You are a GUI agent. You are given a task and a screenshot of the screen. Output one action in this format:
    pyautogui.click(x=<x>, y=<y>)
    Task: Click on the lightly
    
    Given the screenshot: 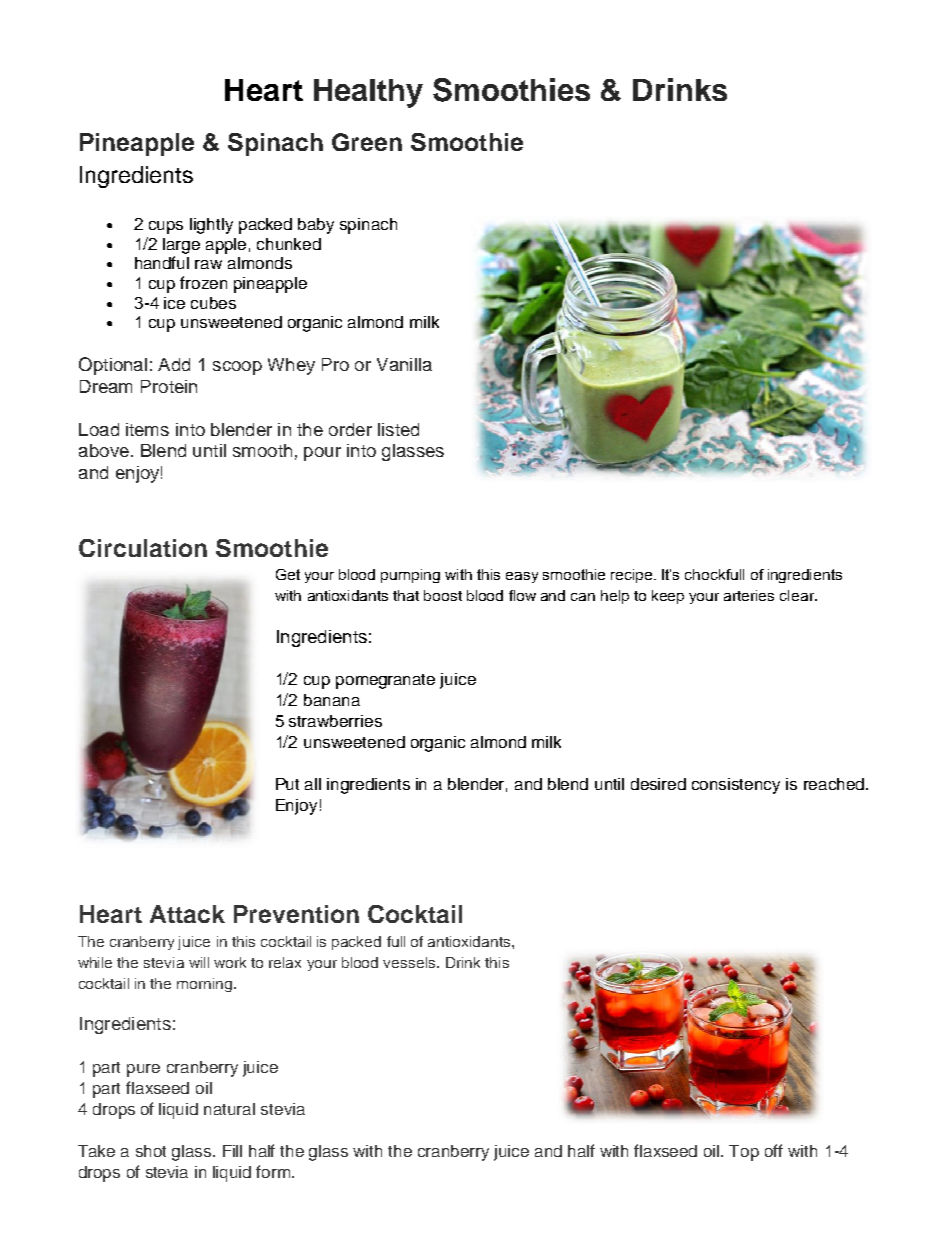 What is the action you would take?
    pyautogui.click(x=211, y=226)
